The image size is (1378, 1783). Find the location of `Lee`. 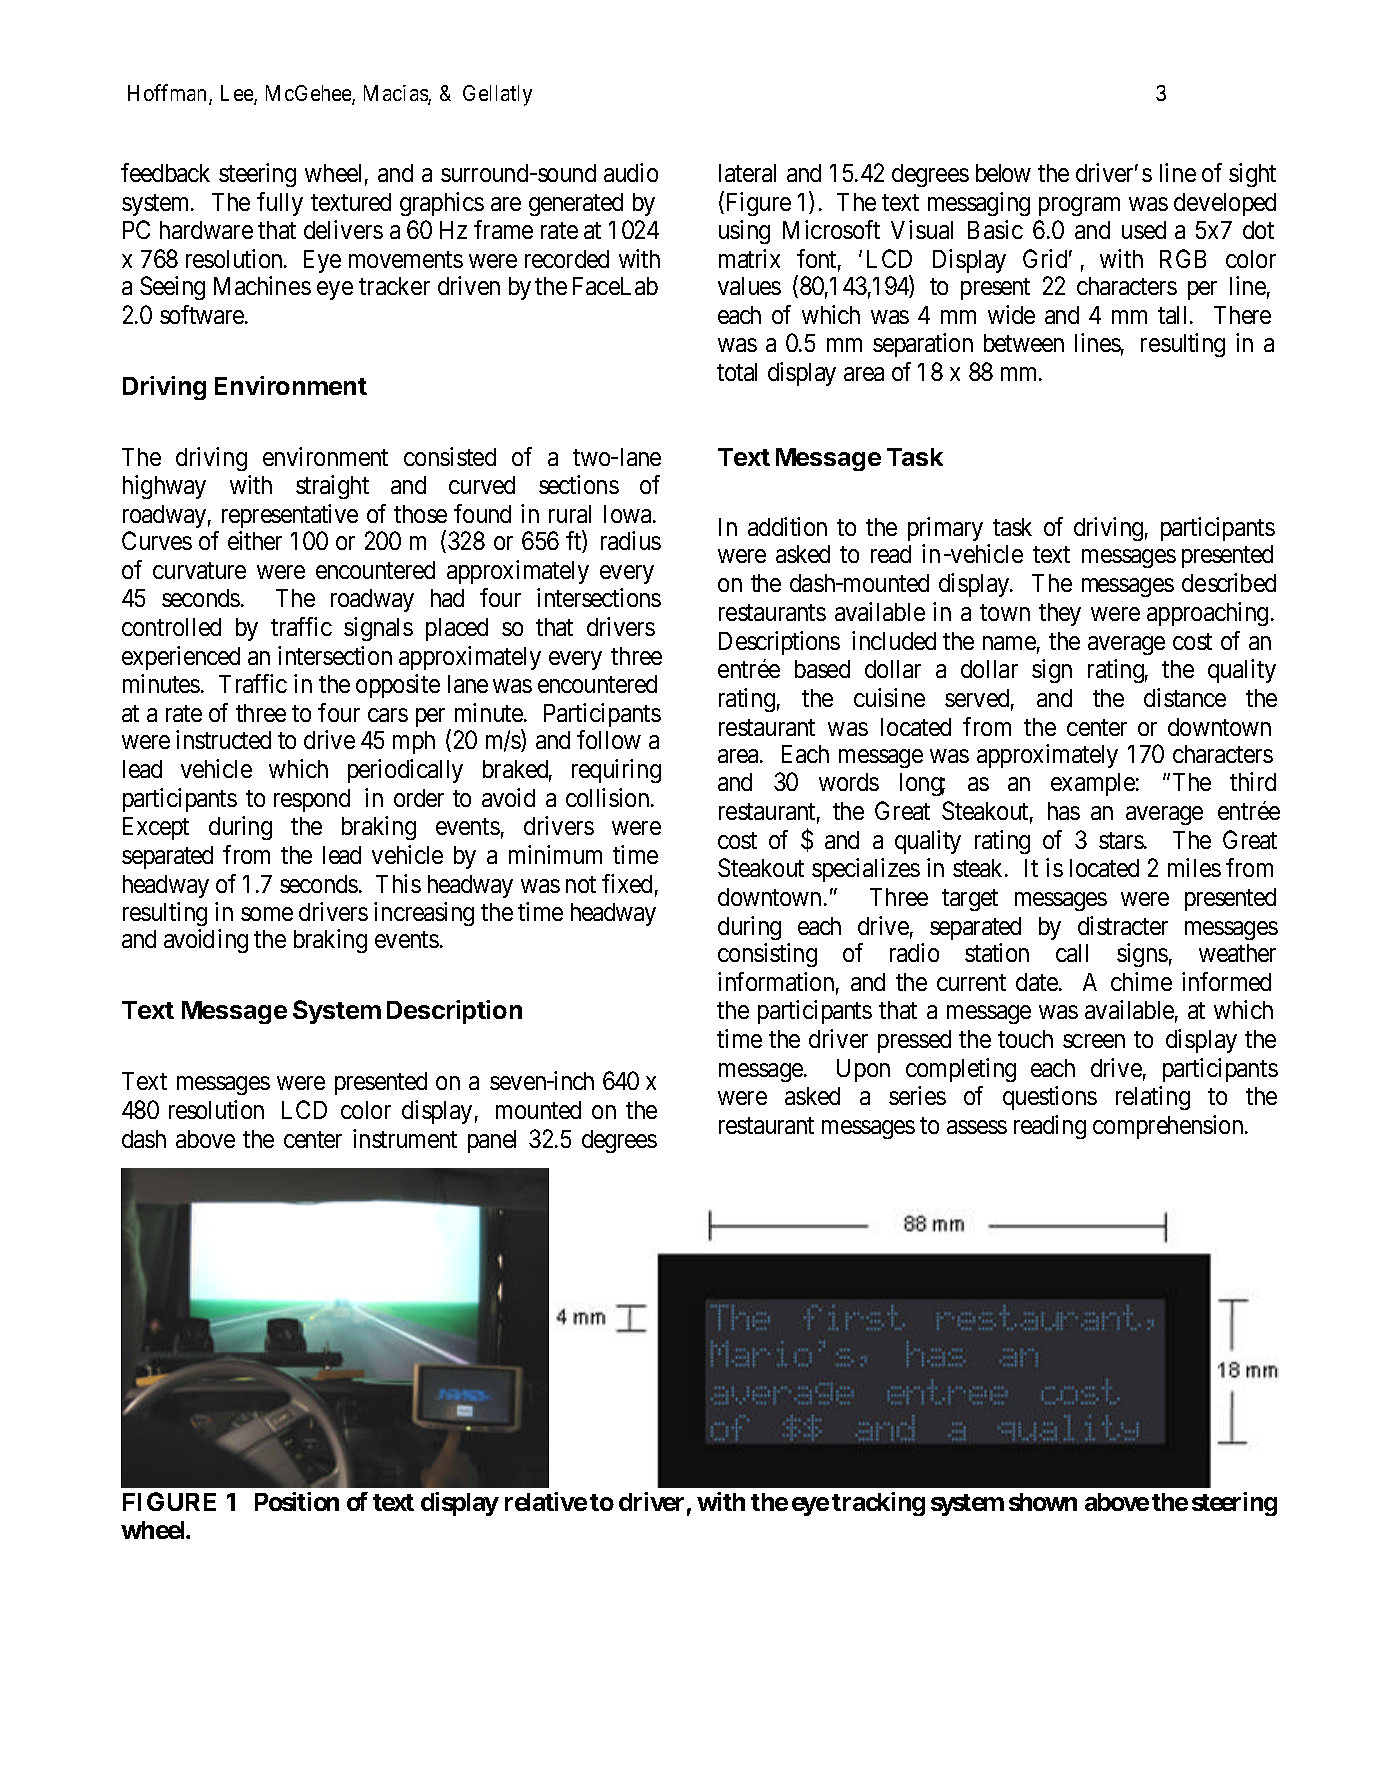

Lee is located at coordinates (238, 94).
